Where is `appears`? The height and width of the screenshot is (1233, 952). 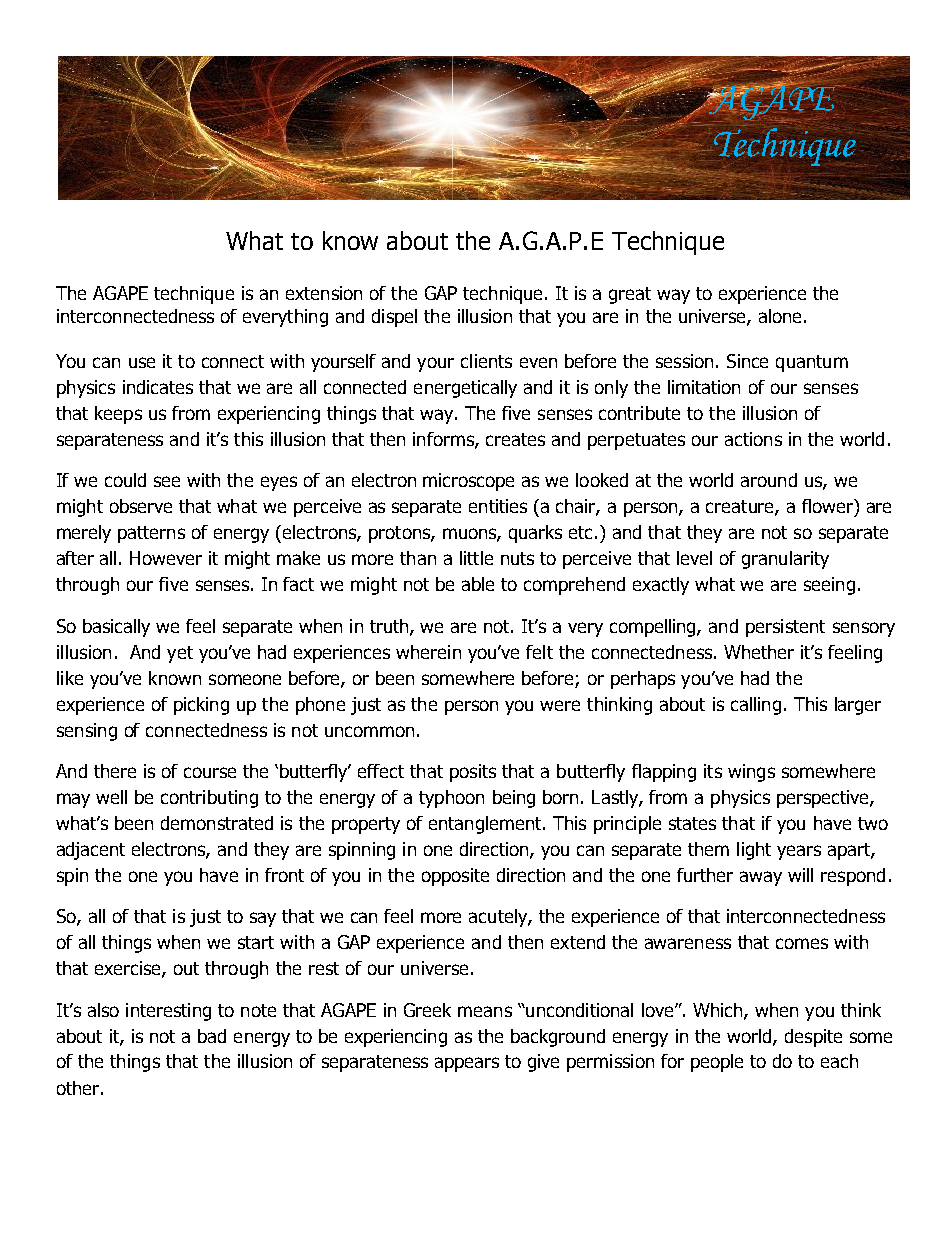 appears is located at coordinates (467, 1064).
